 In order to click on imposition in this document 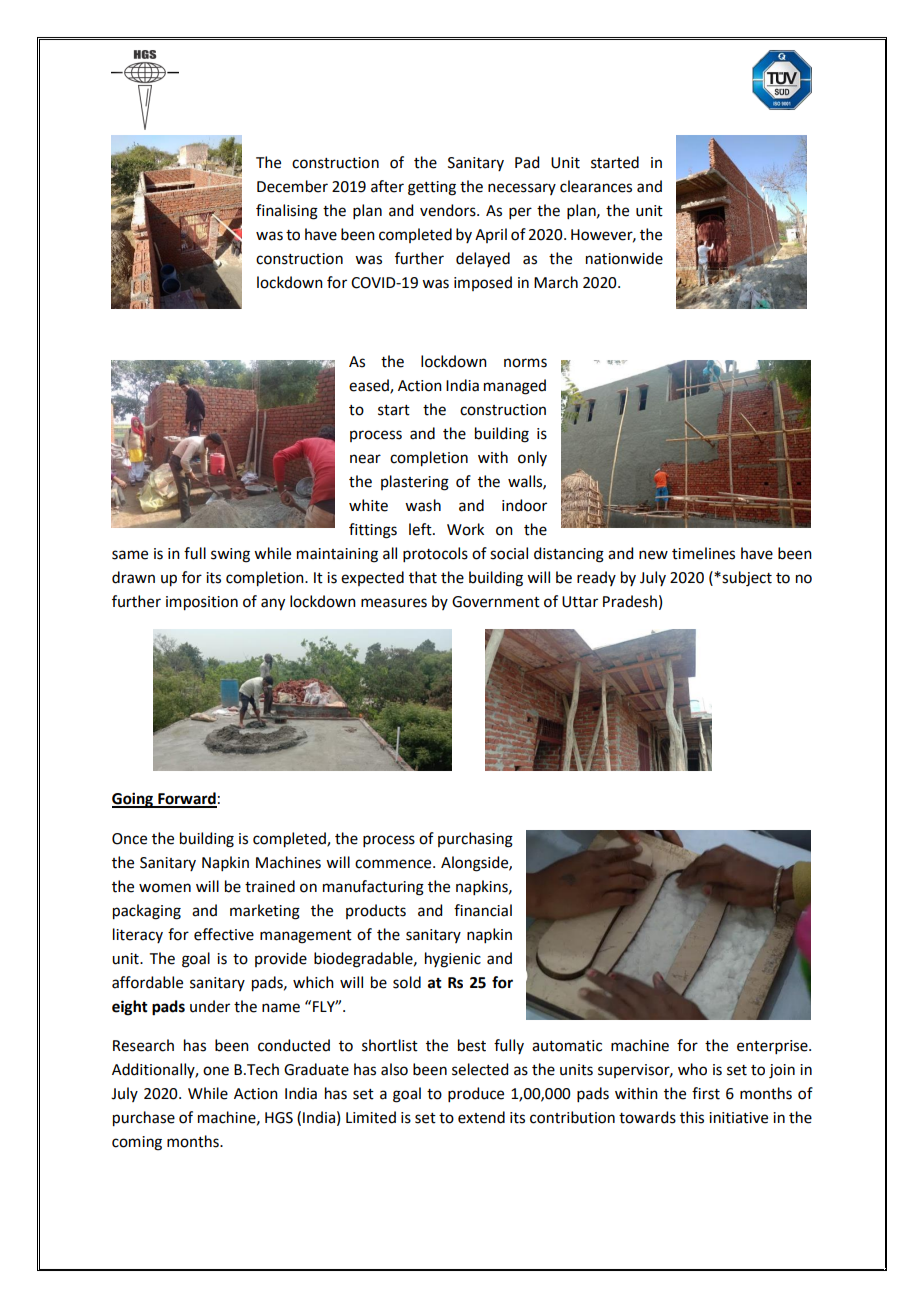, I will do `click(202, 603)`.
